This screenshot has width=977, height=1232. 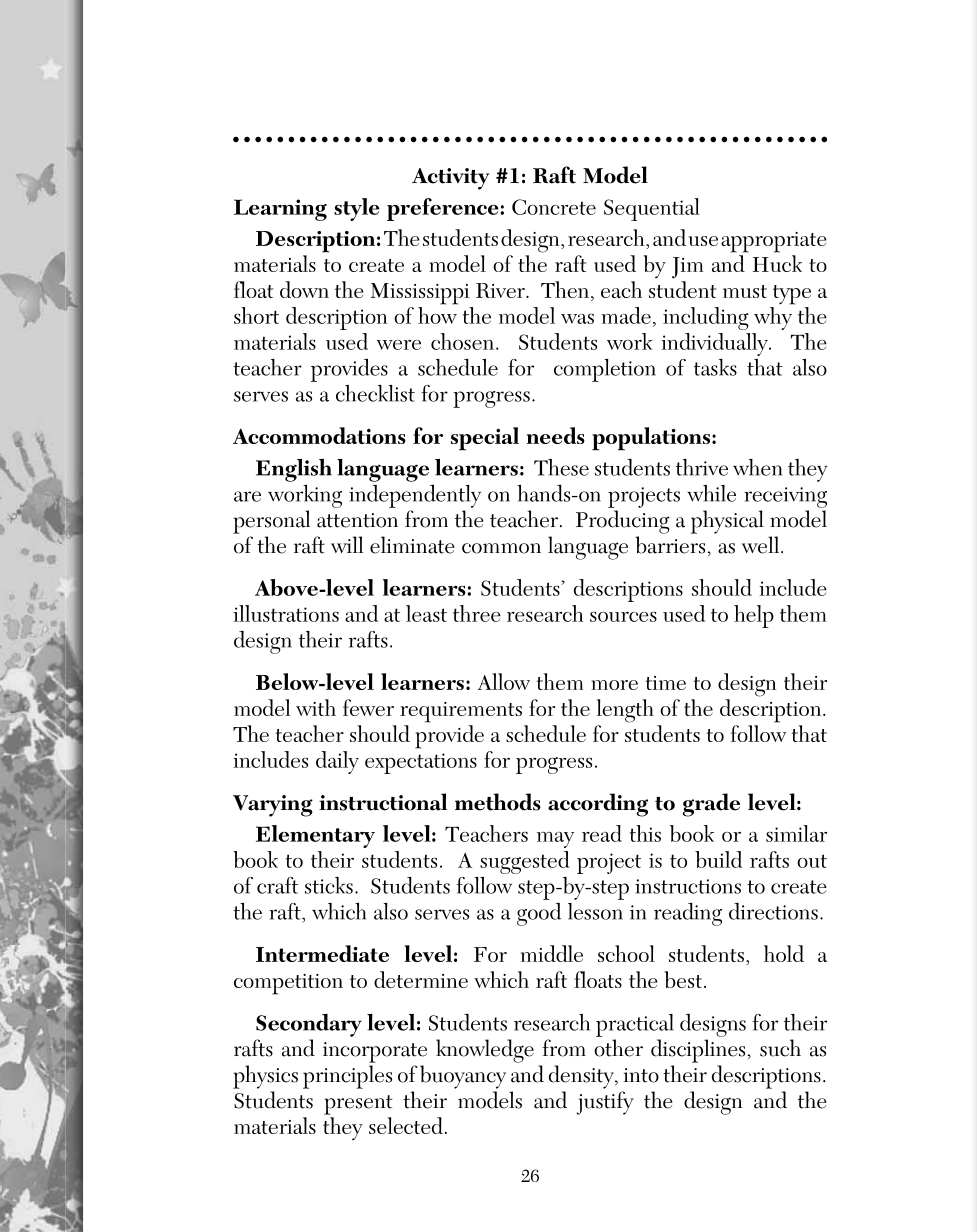 What do you see at coordinates (556, 435) in the screenshot?
I see `needs` at bounding box center [556, 435].
